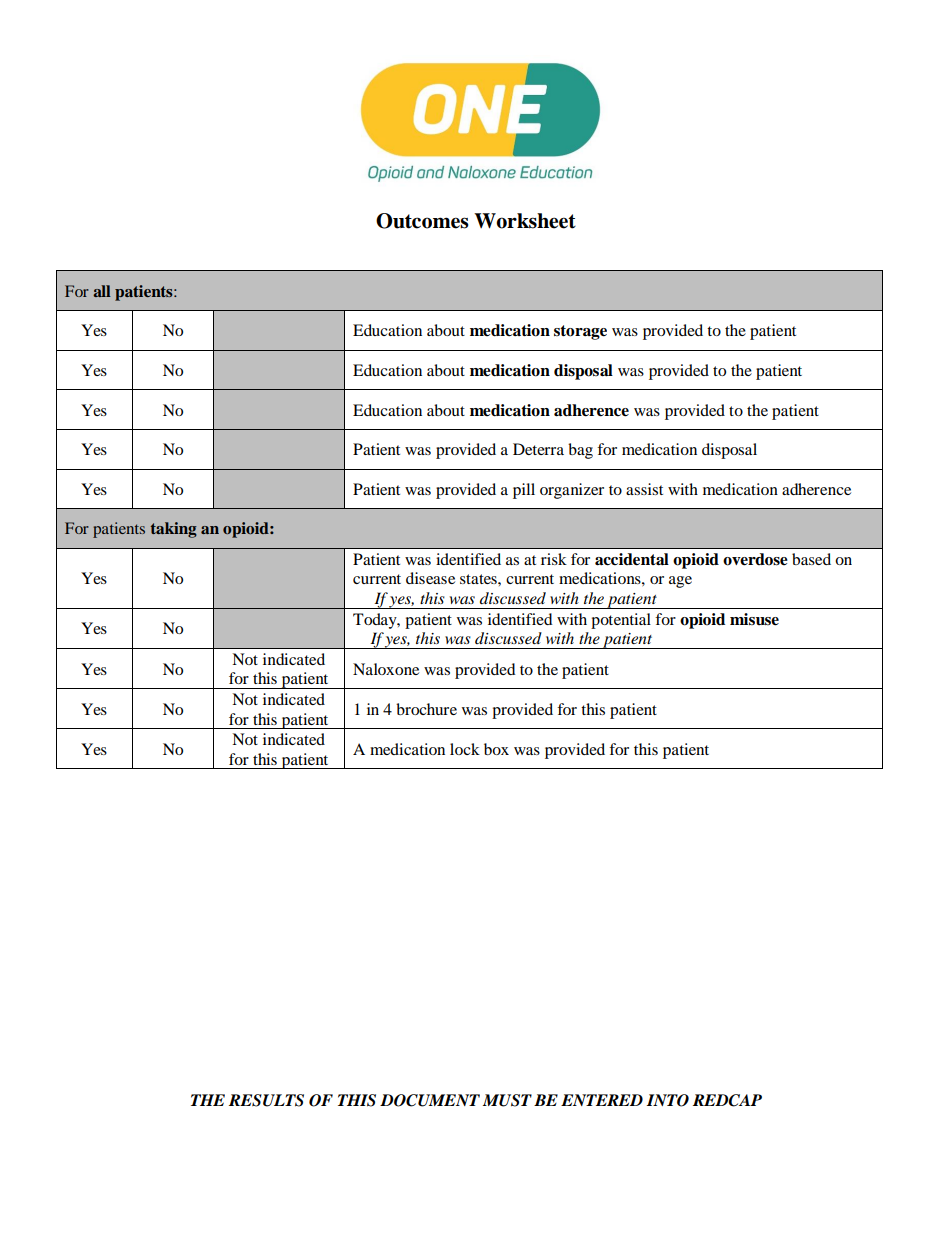  Describe the element at coordinates (102, 291) in the document. I see `all` at that location.
